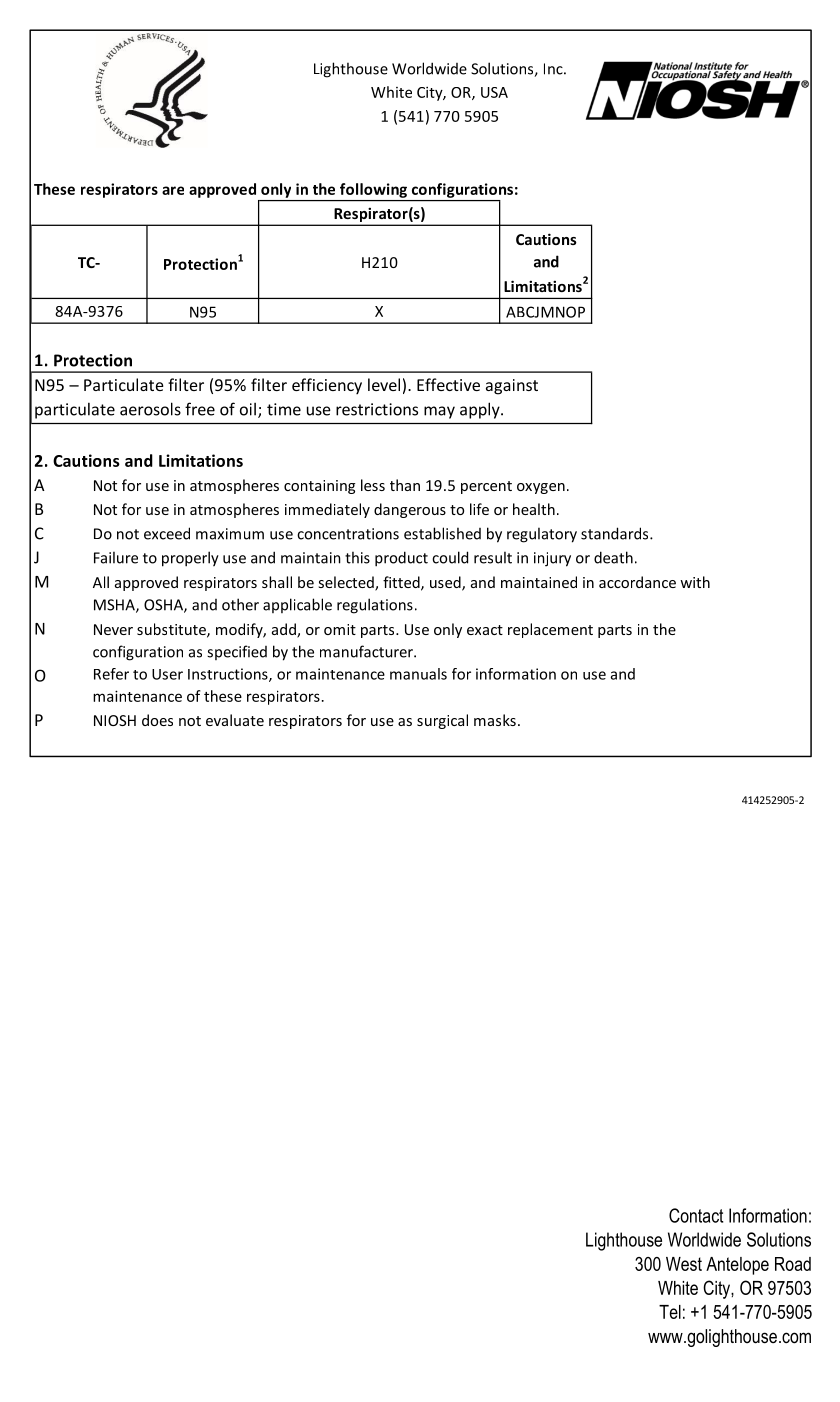 The image size is (840, 1402). Describe the element at coordinates (684, 1264) in the screenshot. I see `West` at that location.
